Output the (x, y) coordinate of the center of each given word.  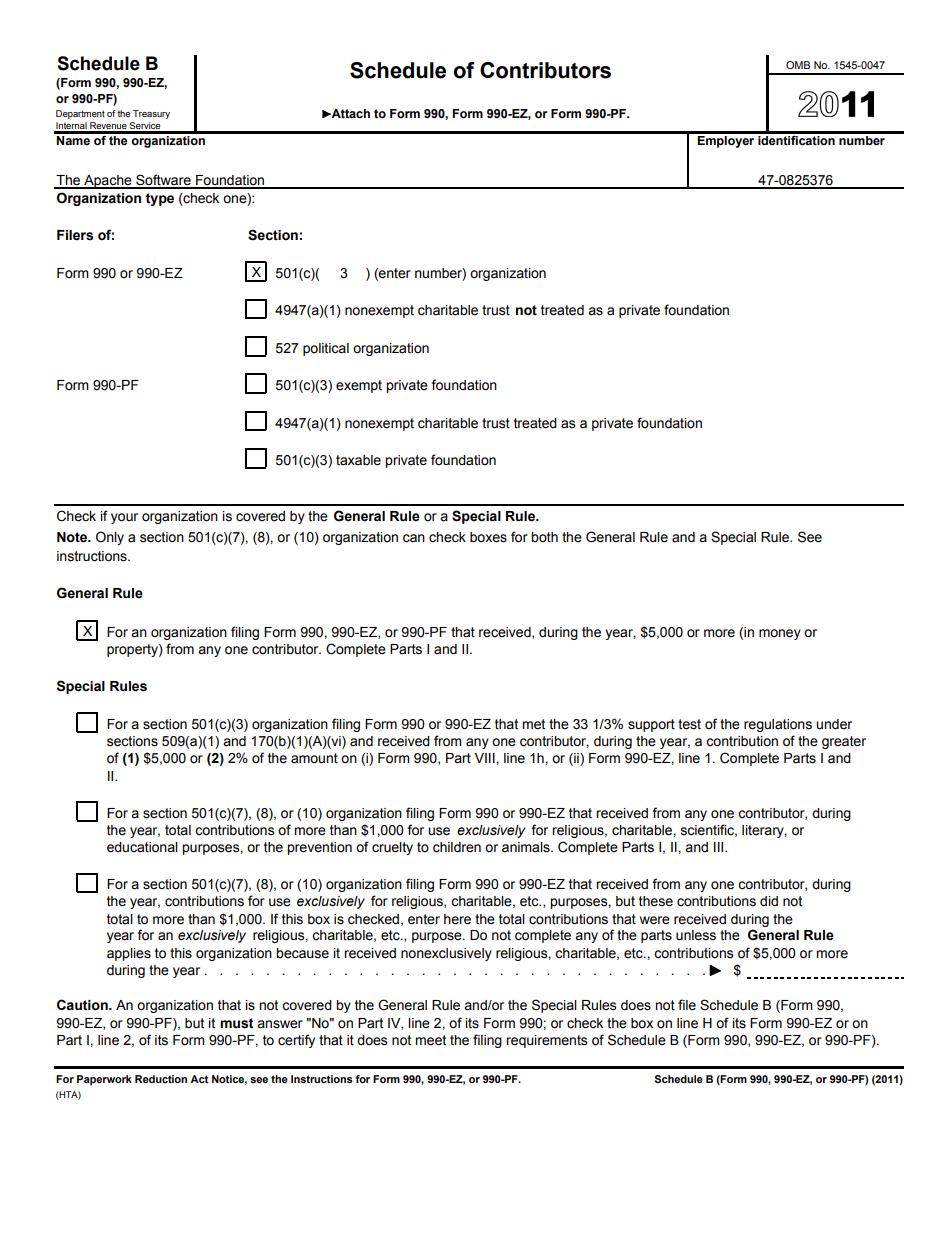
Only (110, 538)
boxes (488, 537)
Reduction (161, 1079)
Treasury (151, 114)
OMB (798, 65)
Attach (349, 114)
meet (430, 1040)
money (780, 634)
